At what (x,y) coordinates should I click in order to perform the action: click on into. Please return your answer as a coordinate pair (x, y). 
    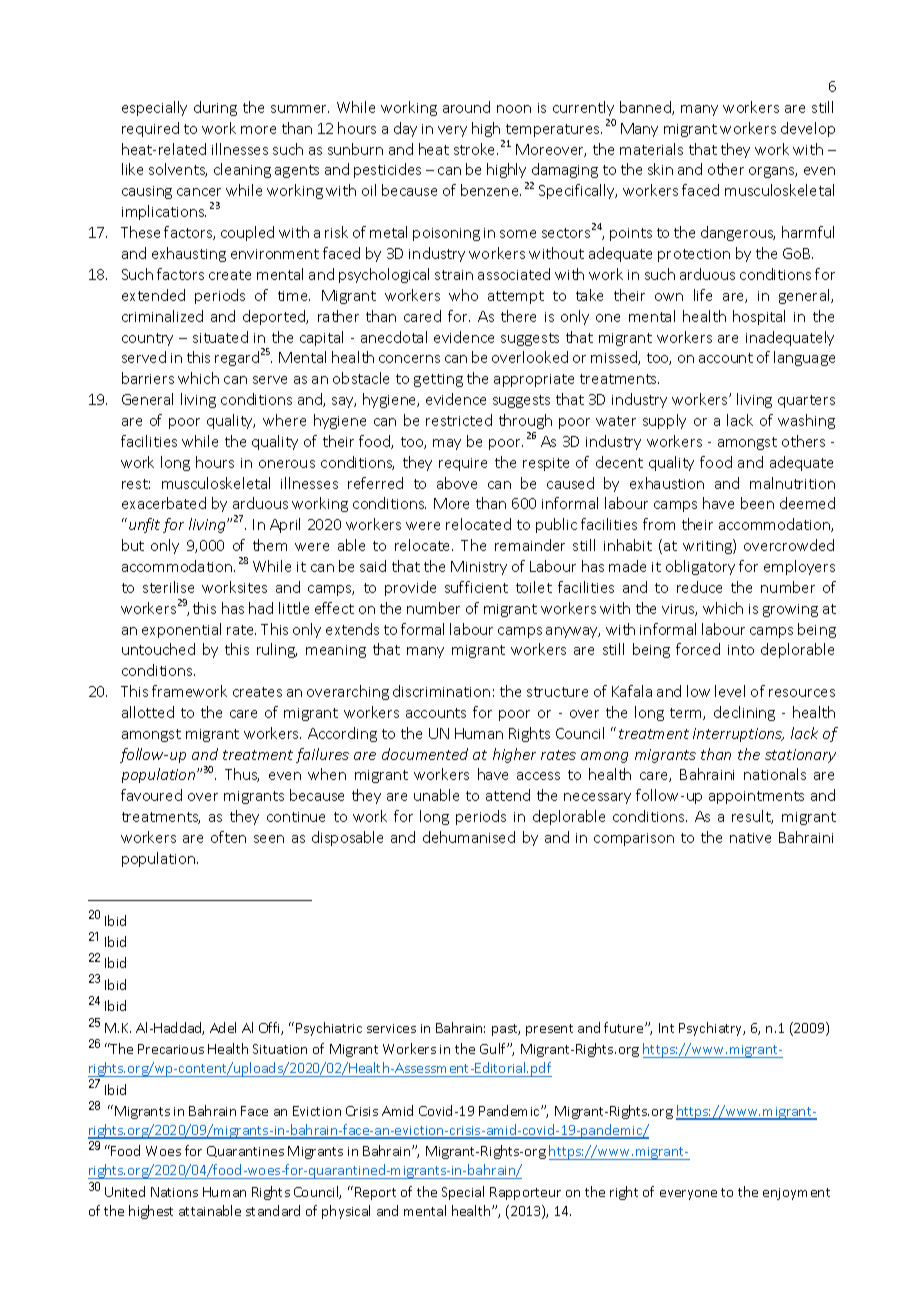
    Looking at the image, I should click on (741, 650).
